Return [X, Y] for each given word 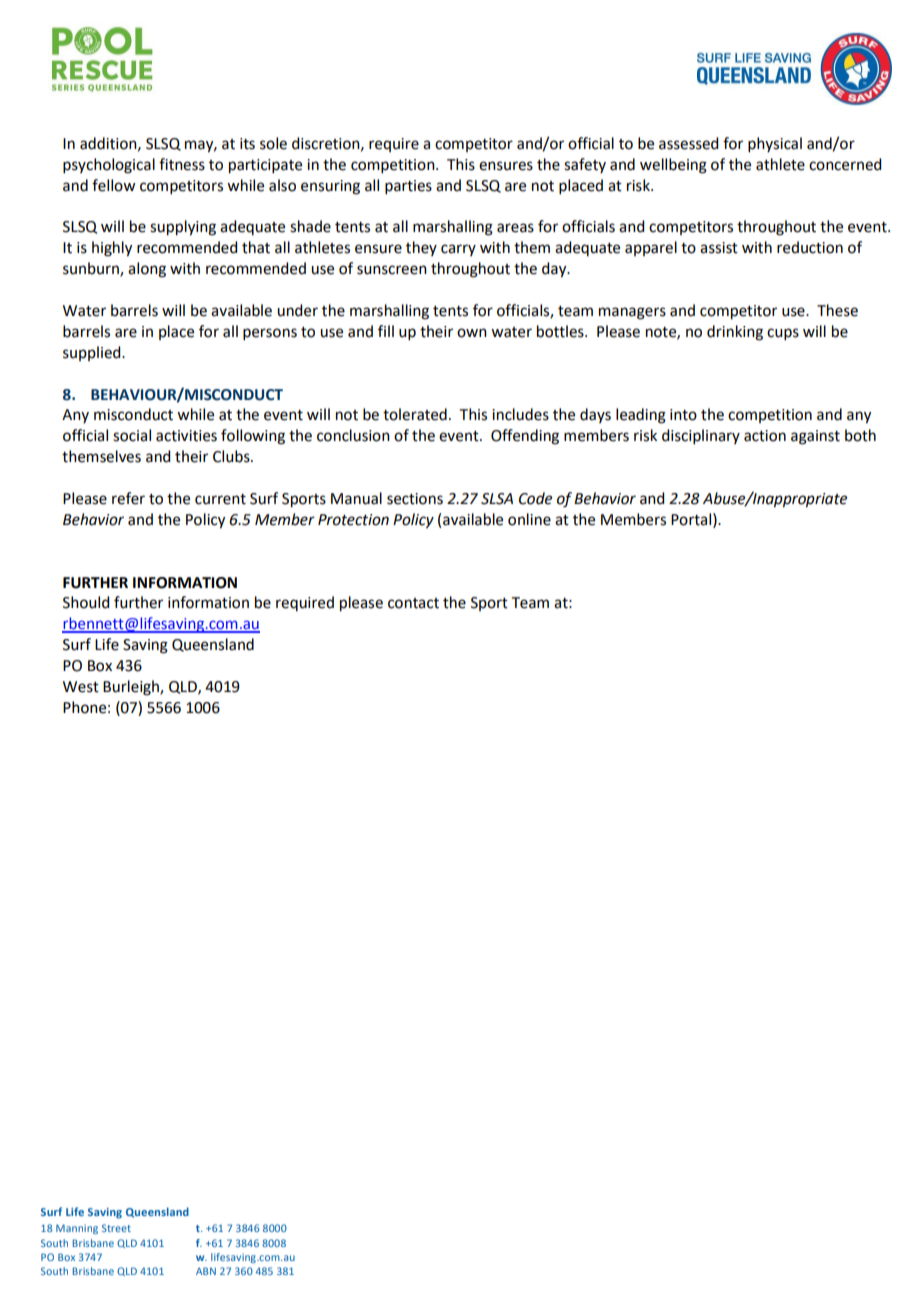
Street [116, 1228]
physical [775, 144]
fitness [182, 164]
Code [535, 498]
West [81, 687]
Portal [691, 519]
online [529, 519]
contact [413, 603]
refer [128, 498]
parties [408, 187]
